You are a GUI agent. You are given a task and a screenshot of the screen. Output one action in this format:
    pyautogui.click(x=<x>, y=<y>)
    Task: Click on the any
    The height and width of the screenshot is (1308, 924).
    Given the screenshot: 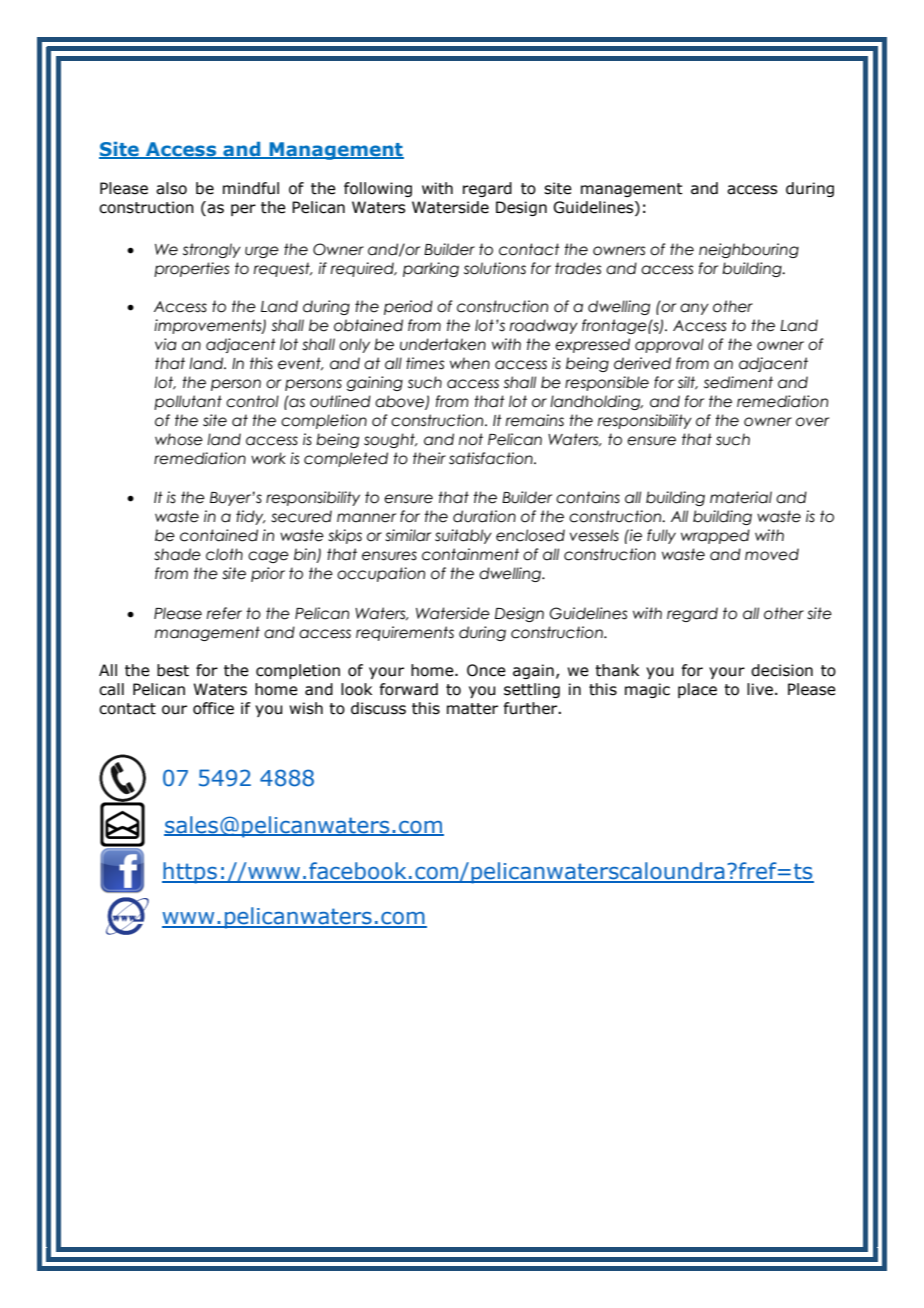 What is the action you would take?
    pyautogui.click(x=694, y=309)
